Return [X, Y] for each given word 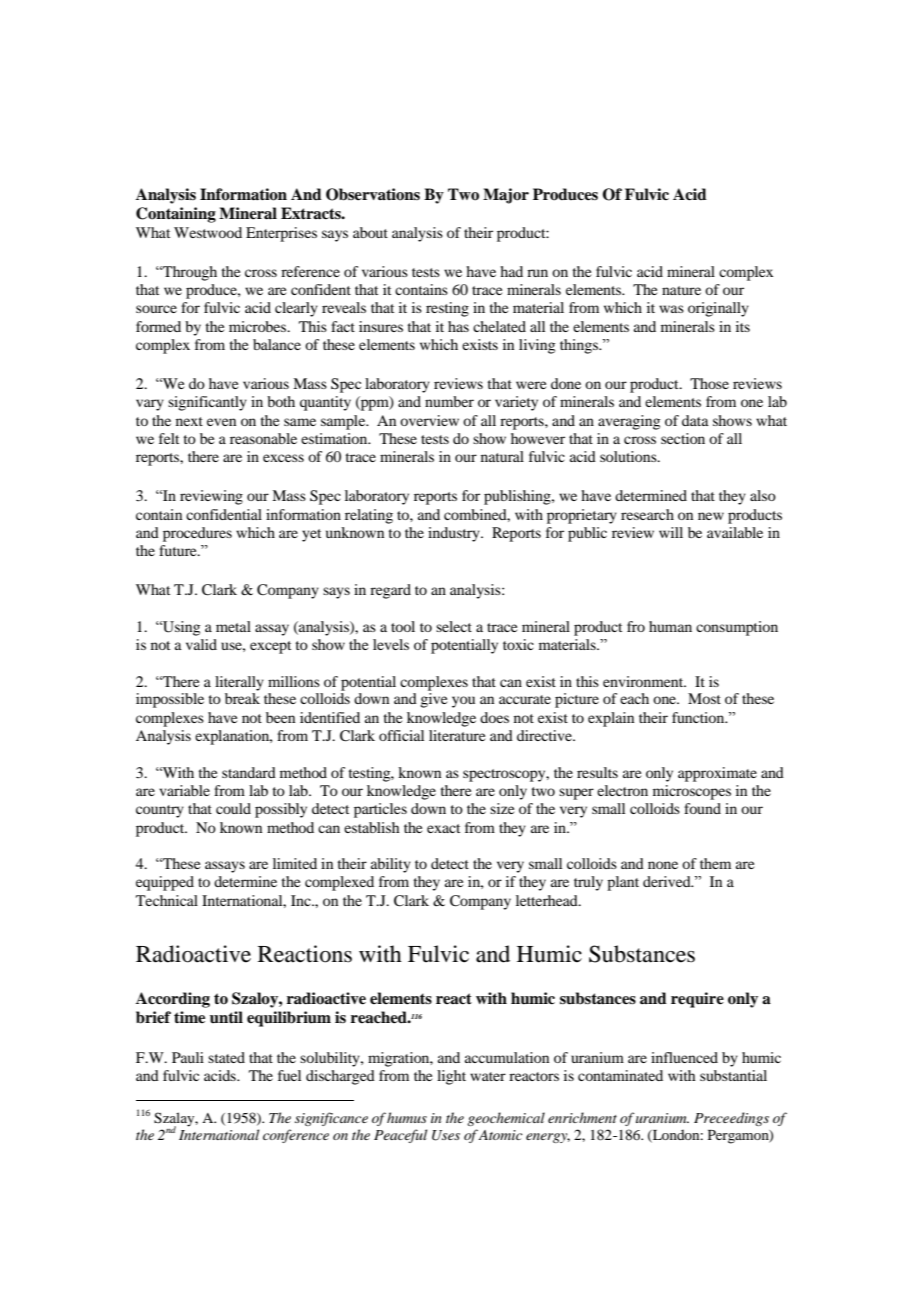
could [233, 808]
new [711, 516]
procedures [197, 534]
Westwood [208, 232]
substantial [733, 1075]
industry [455, 534]
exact [443, 828]
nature [681, 290]
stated [226, 1057]
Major [506, 196]
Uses [446, 1135]
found [702, 808]
